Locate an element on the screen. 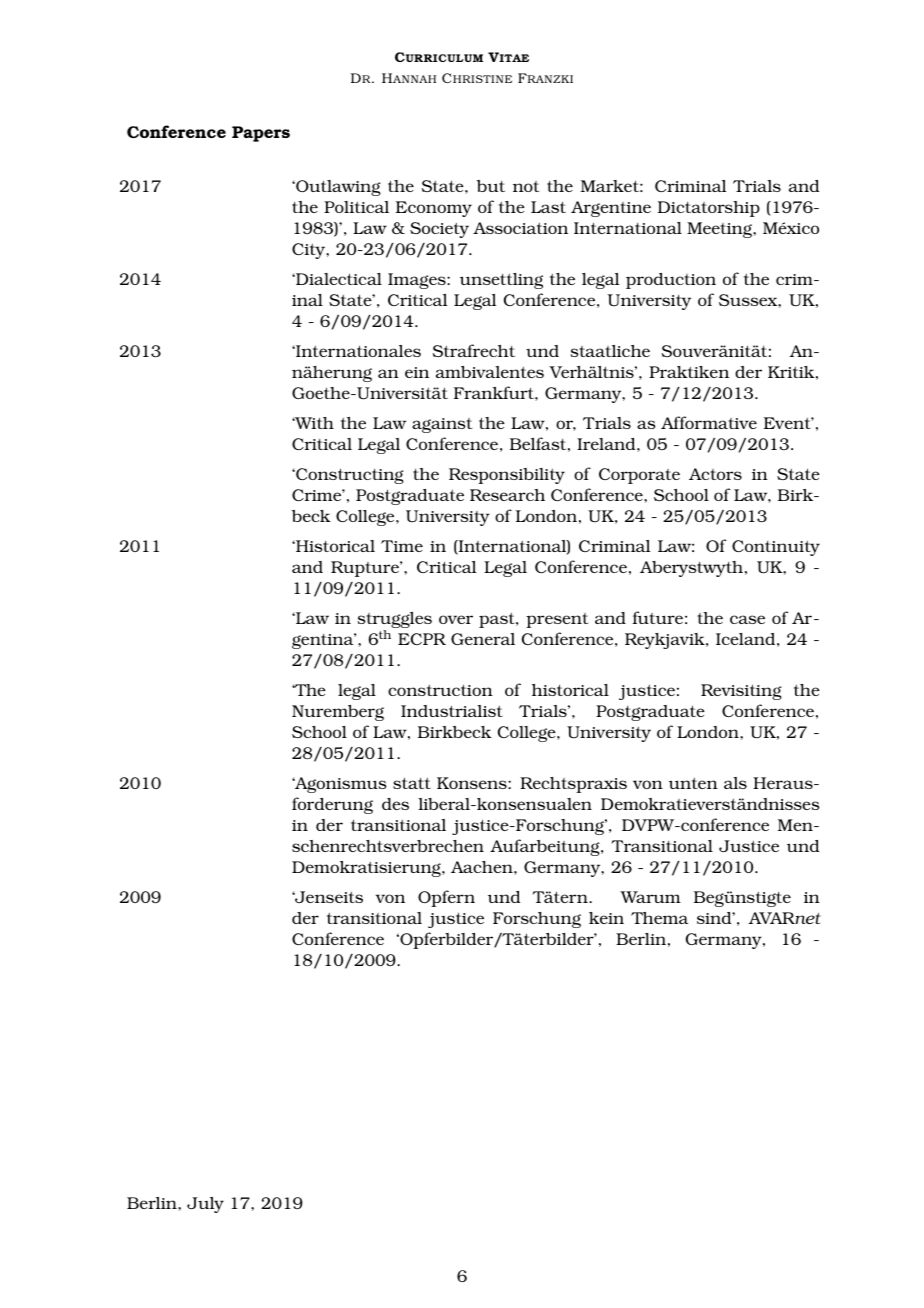  Warum is located at coordinates (650, 897).
